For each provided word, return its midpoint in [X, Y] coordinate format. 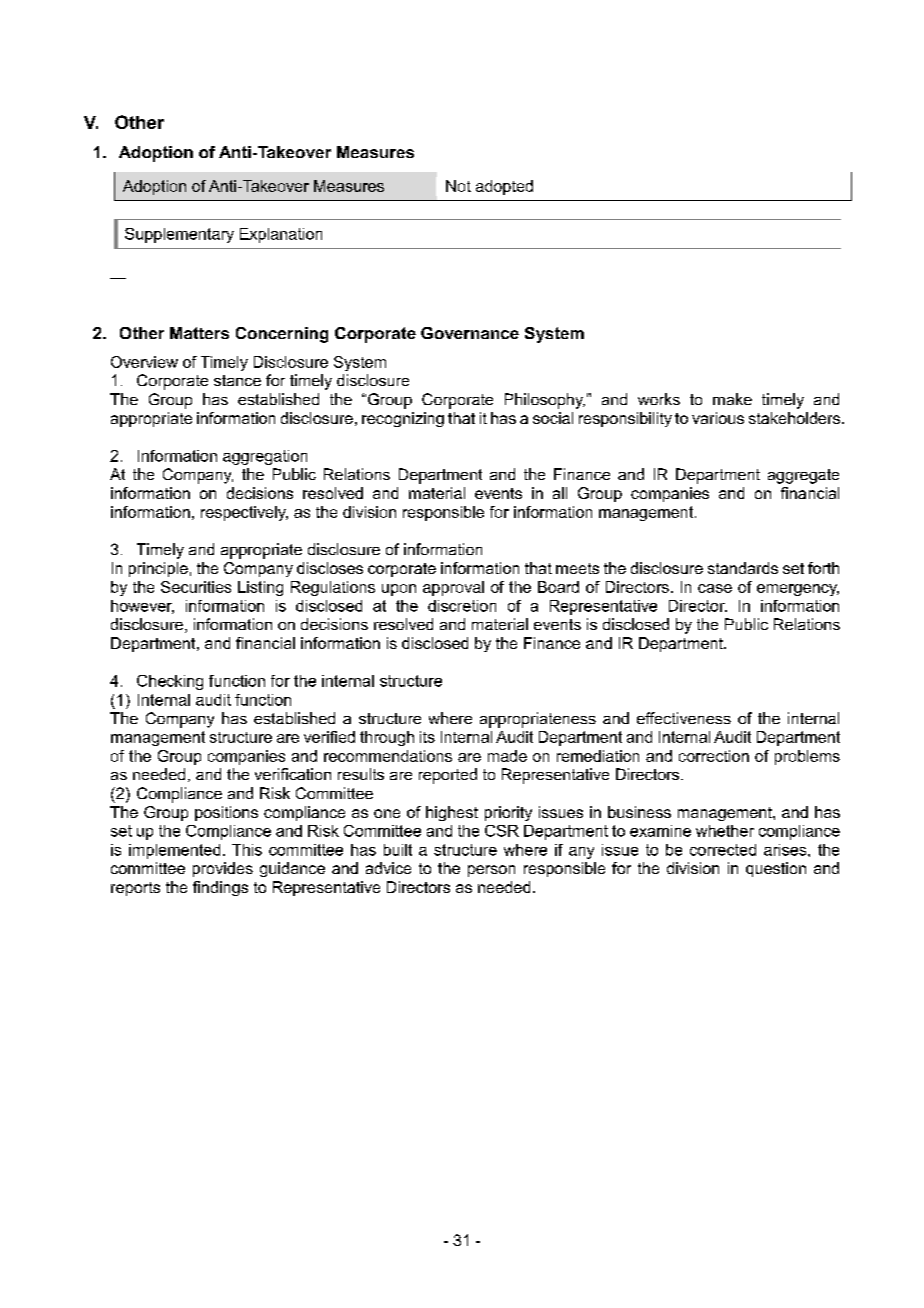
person [491, 871]
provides [223, 869]
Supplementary [179, 235]
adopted [504, 187]
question [776, 869]
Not [458, 186]
